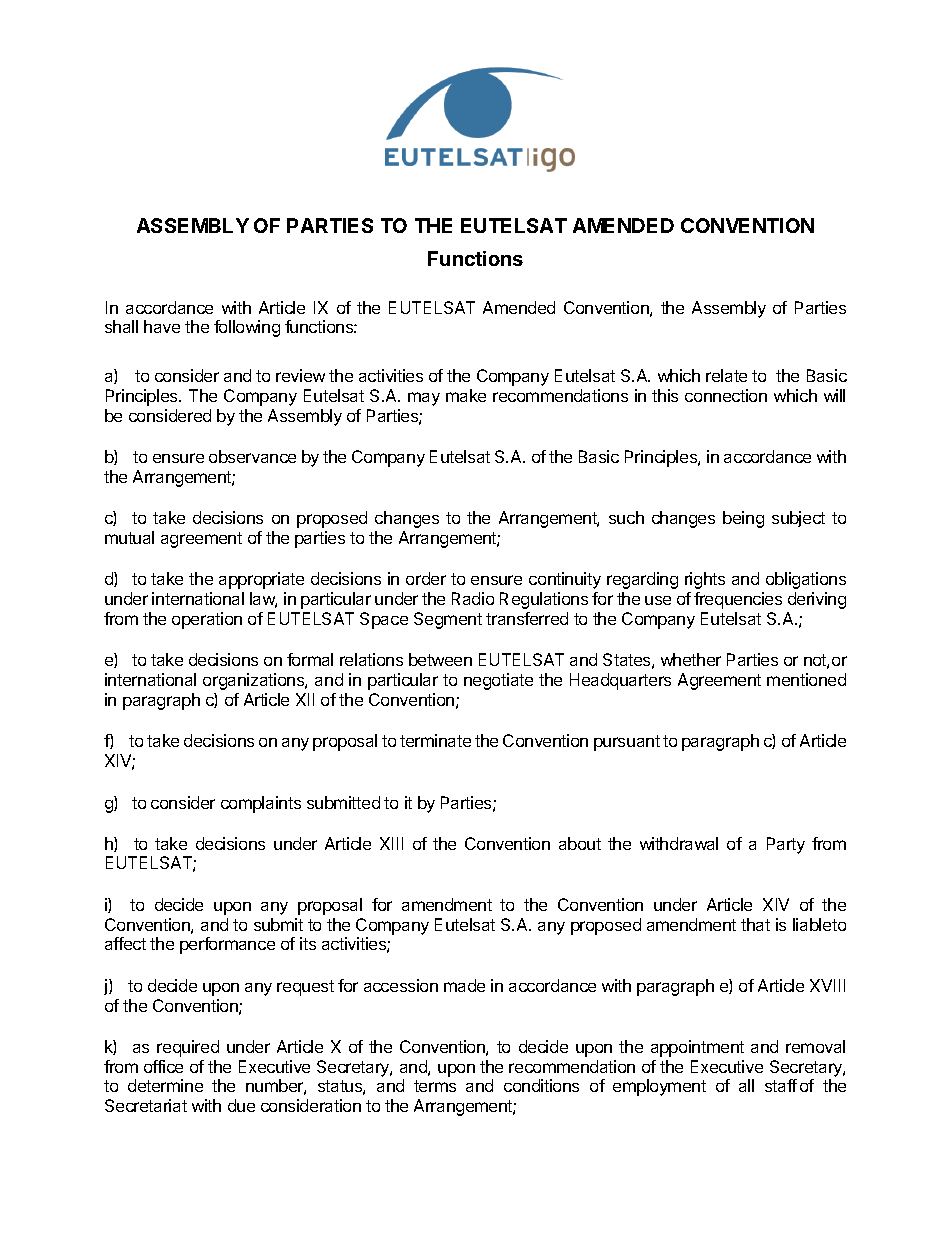 Image resolution: width=952 pixels, height=1233 pixels. Describe the element at coordinates (726, 375) in the page. I see `relate` at that location.
